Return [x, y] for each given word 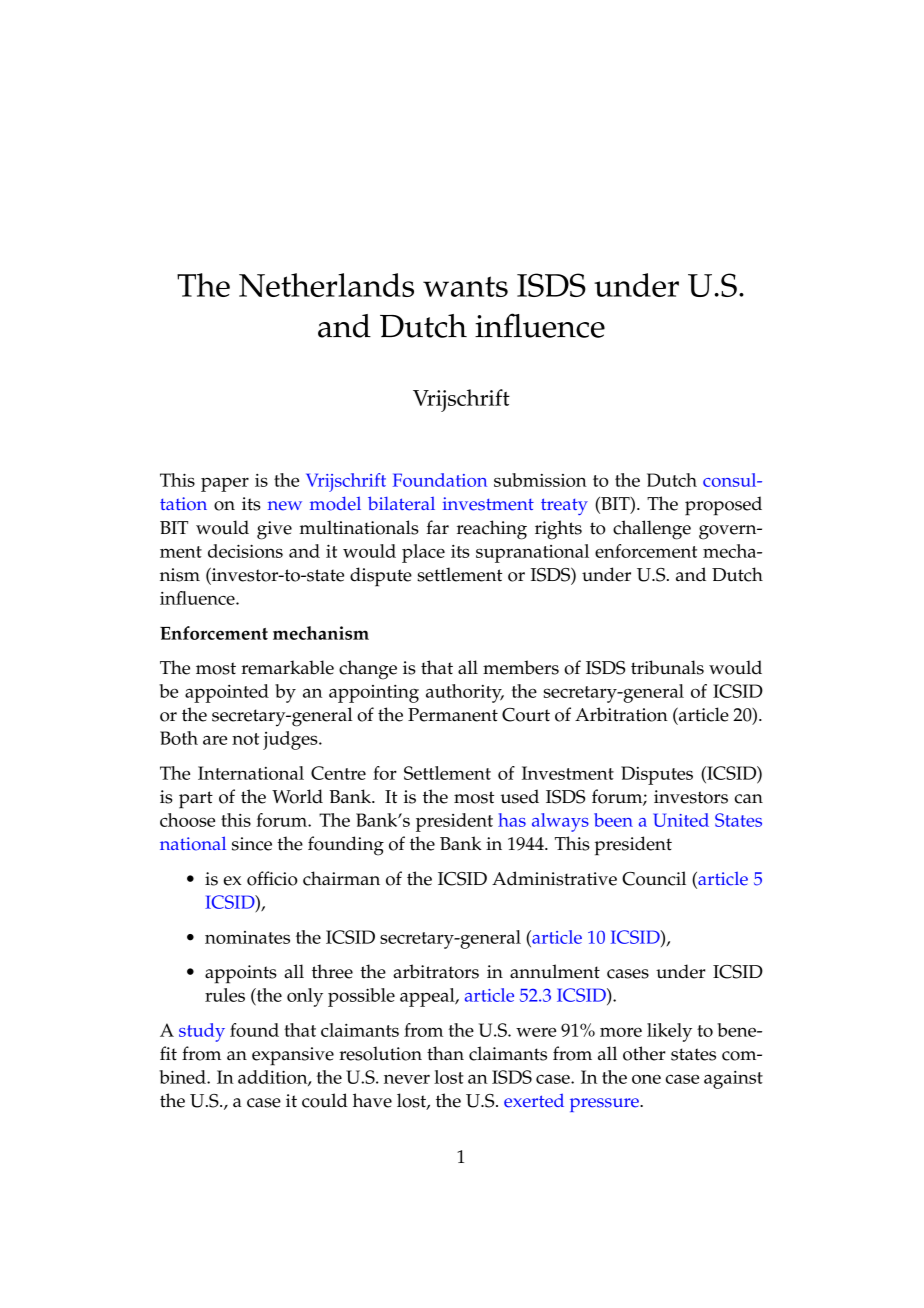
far [437, 527]
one [646, 1079]
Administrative [554, 878]
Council [654, 878]
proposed [723, 506]
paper [225, 484]
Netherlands [326, 285]
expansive [293, 1056]
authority [465, 693]
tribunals [667, 667]
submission [540, 480]
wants [465, 286]
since [252, 844]
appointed [227, 693]
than [445, 1053]
